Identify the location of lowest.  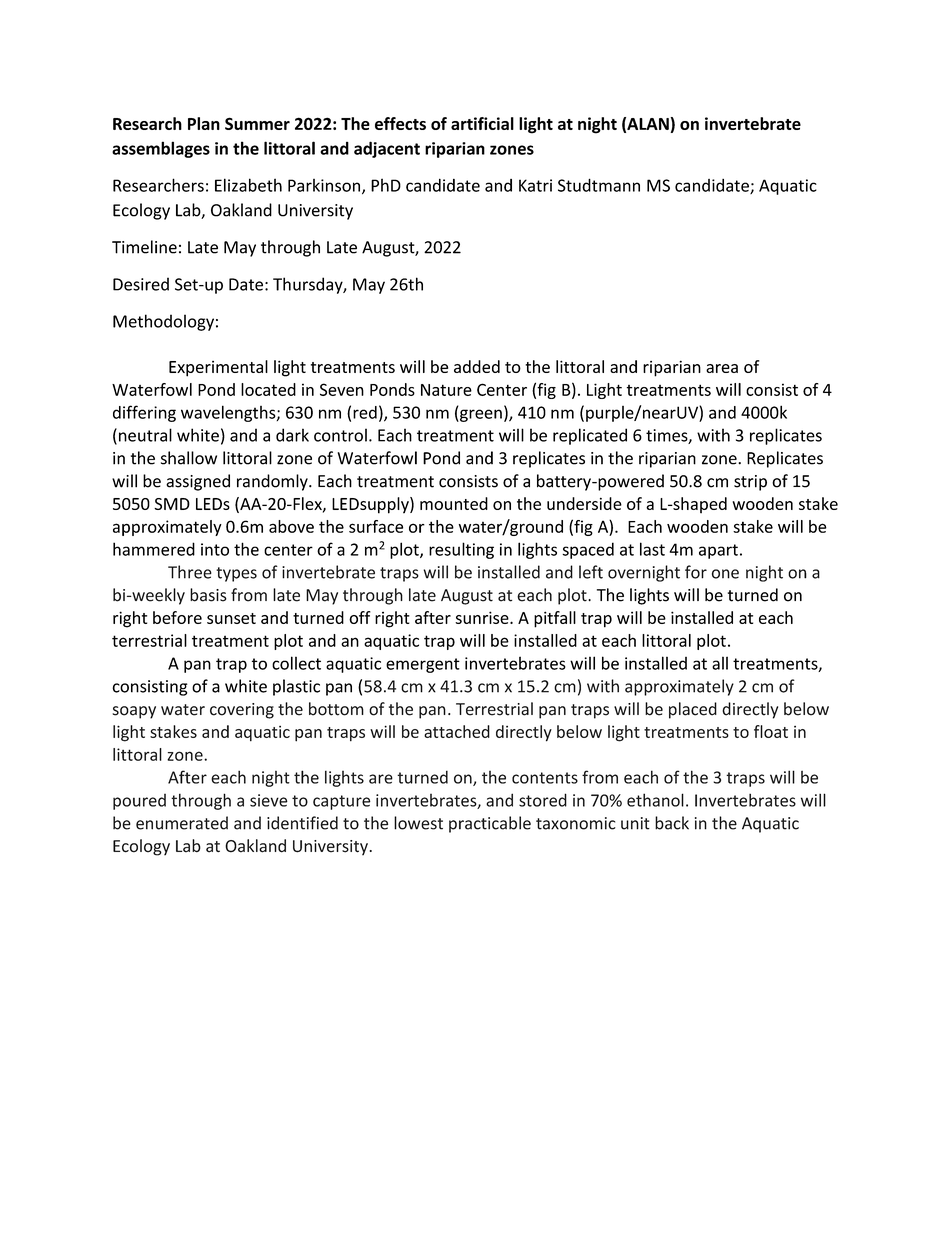
(418, 823).
